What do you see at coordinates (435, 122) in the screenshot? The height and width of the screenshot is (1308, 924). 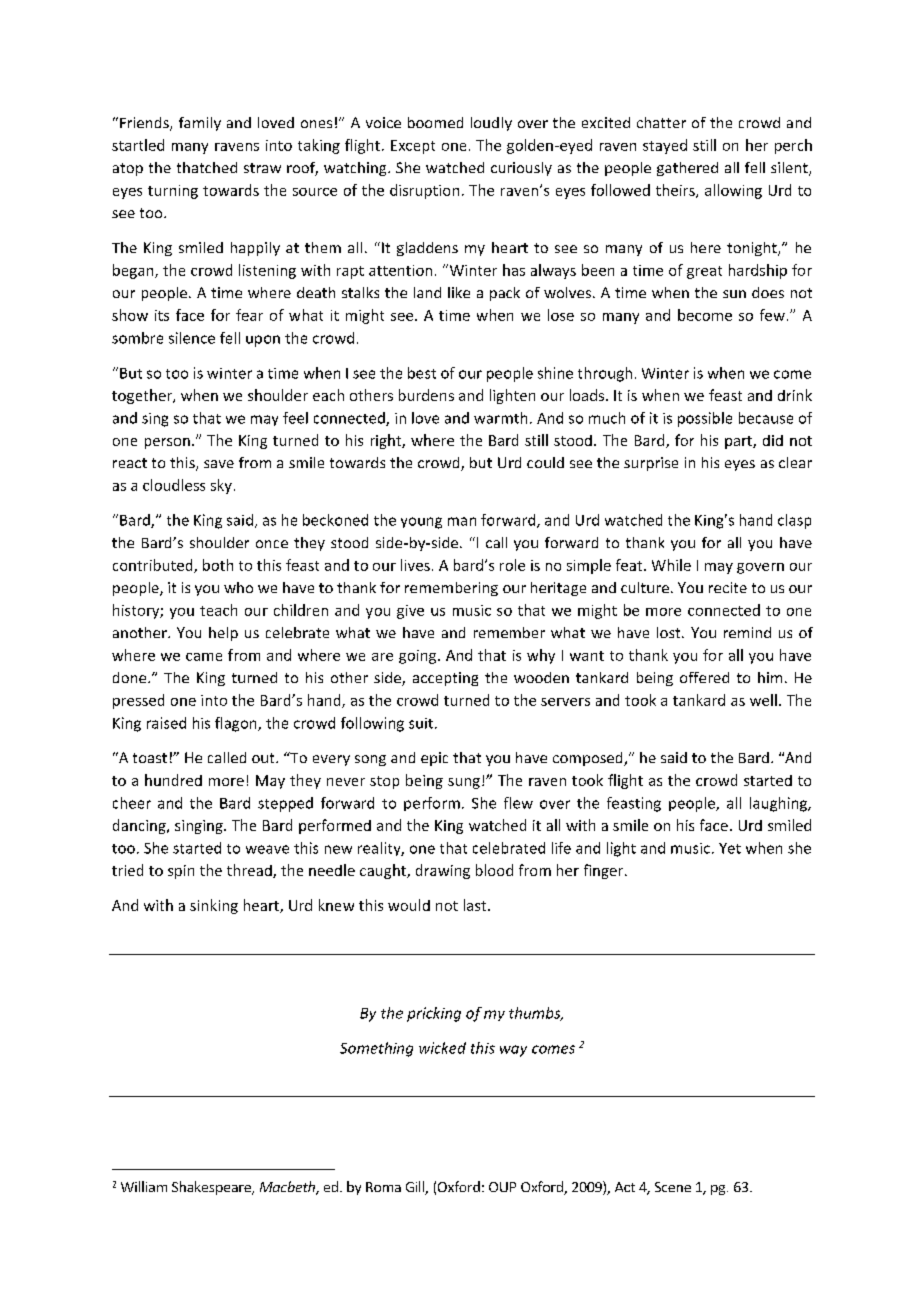 I see `boomed` at bounding box center [435, 122].
